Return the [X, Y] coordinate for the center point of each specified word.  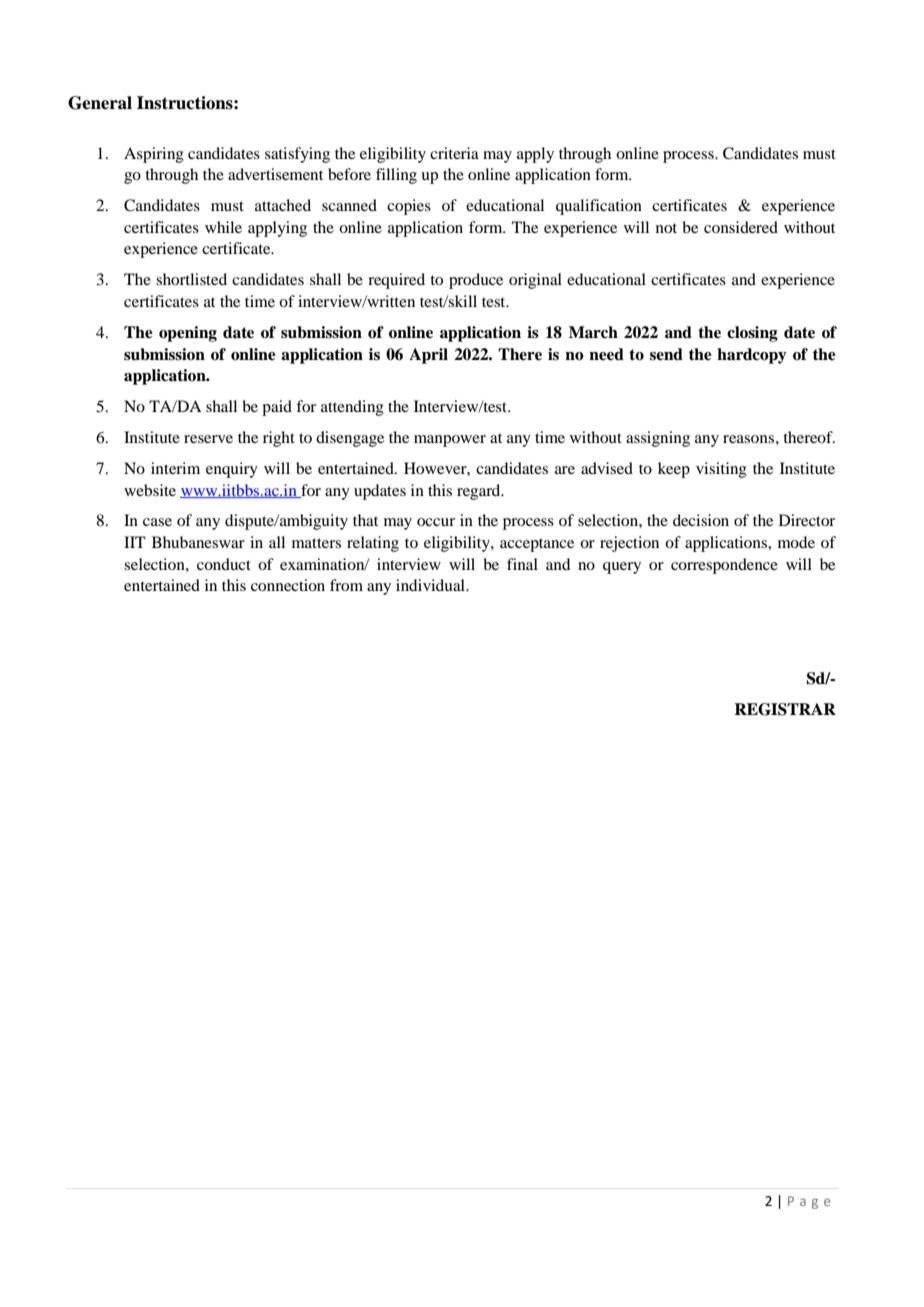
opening [188, 334]
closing [752, 334]
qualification [599, 207]
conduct [224, 564]
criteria [454, 153]
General [100, 103]
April [428, 356]
